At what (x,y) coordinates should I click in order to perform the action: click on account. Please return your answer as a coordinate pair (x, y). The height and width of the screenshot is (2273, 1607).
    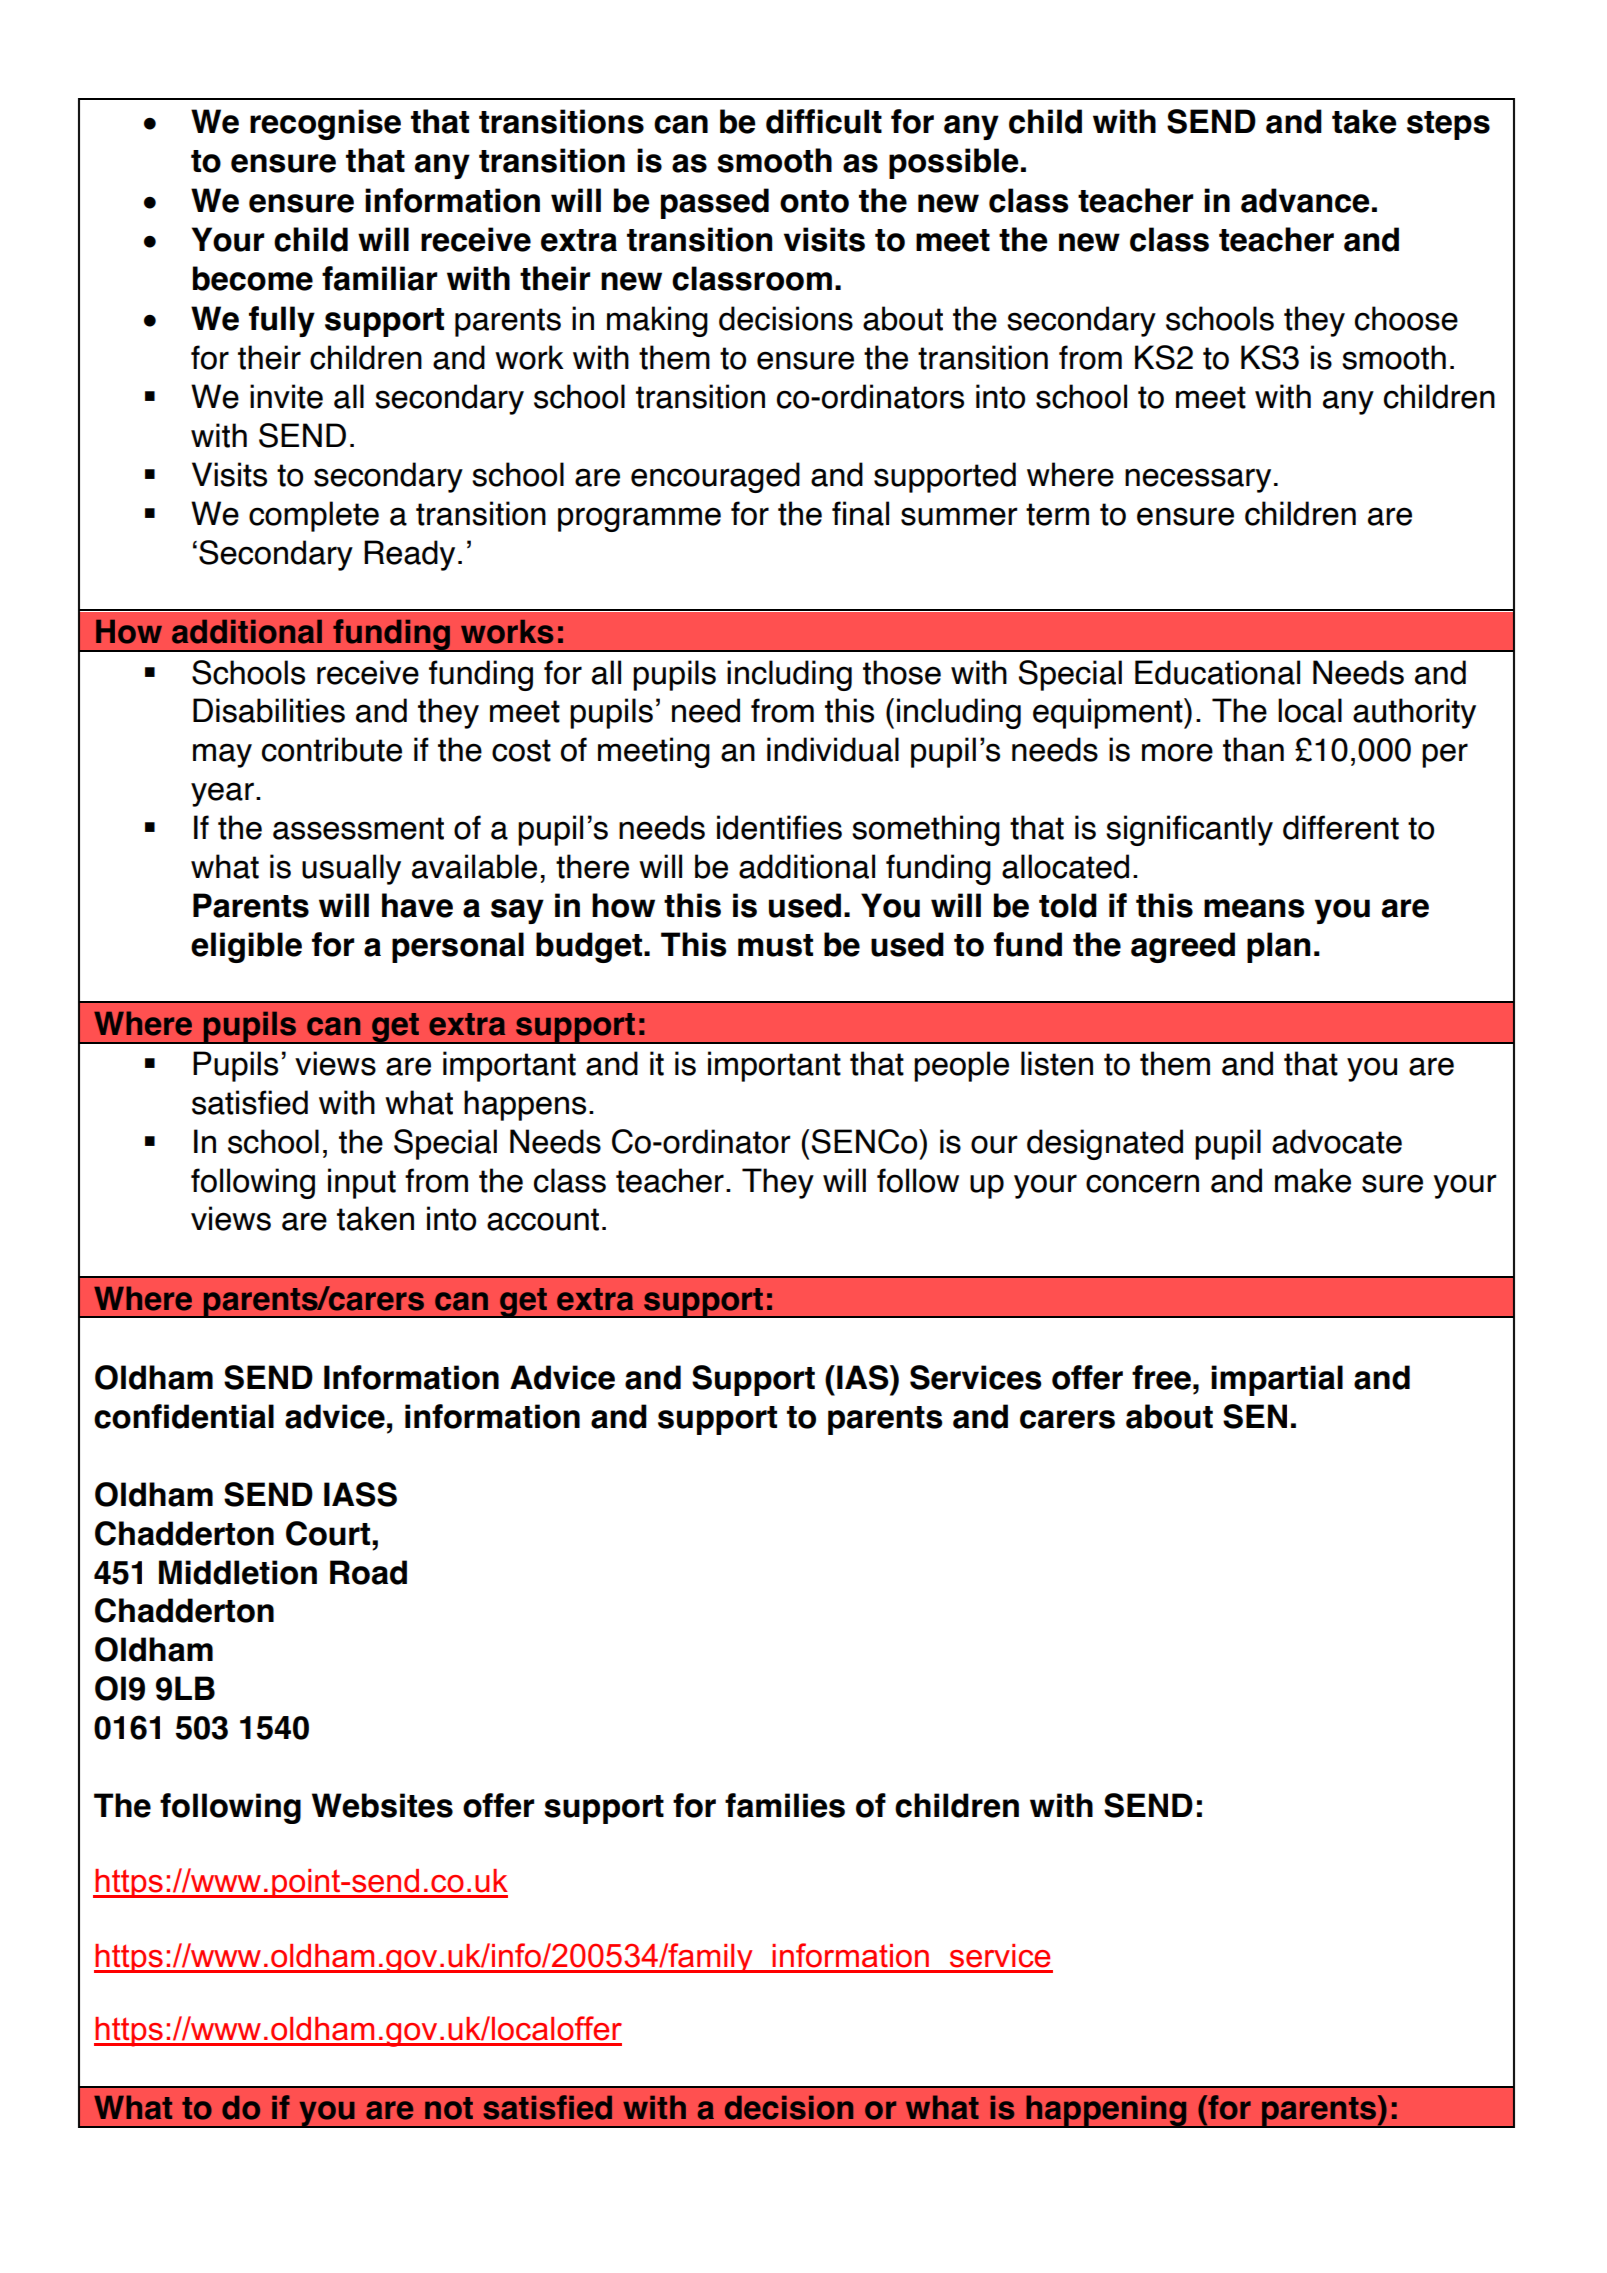
    Looking at the image, I should click on (543, 1219).
